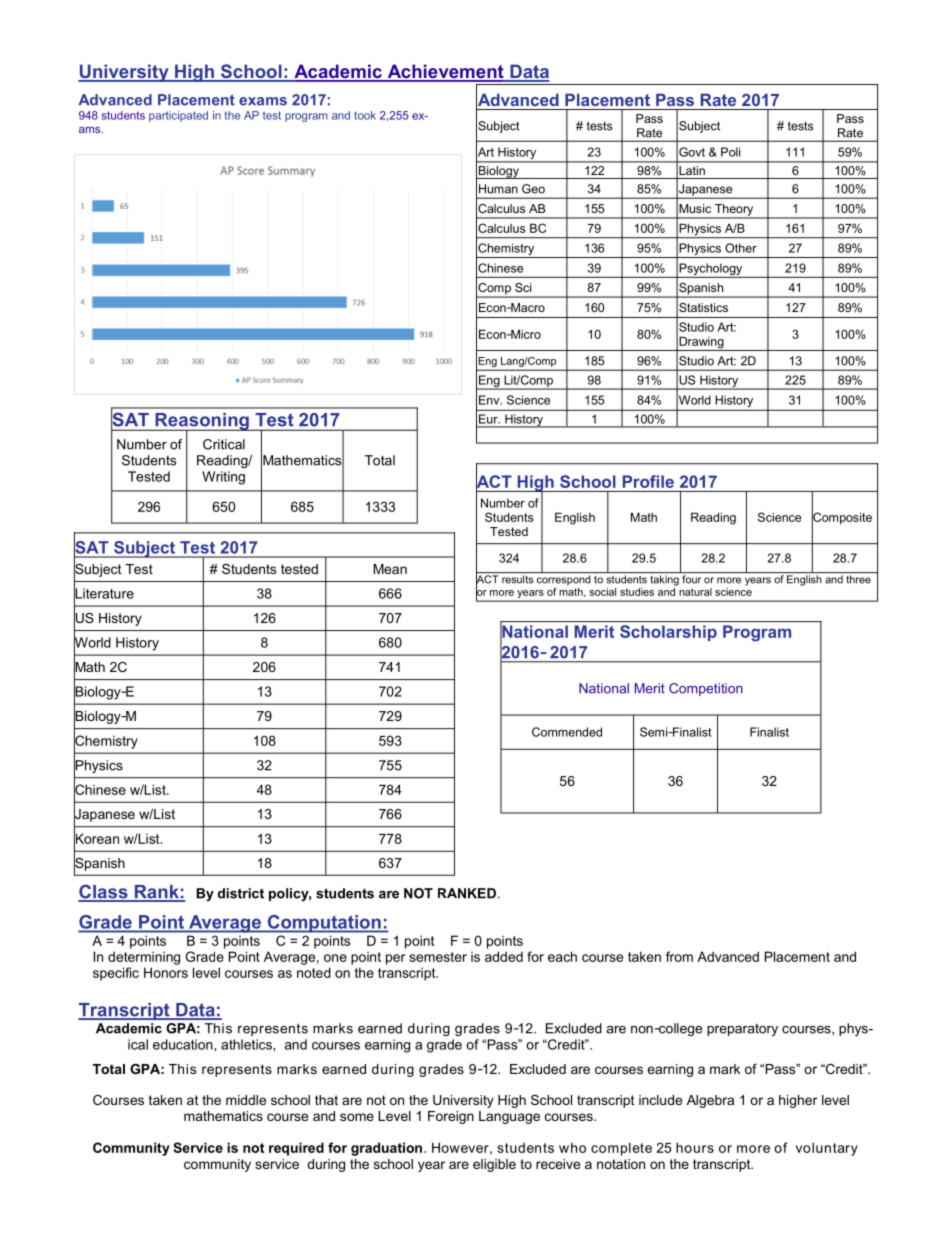 The width and height of the page is (952, 1233). Describe the element at coordinates (445, 72) in the page. I see `Achievement` at that location.
